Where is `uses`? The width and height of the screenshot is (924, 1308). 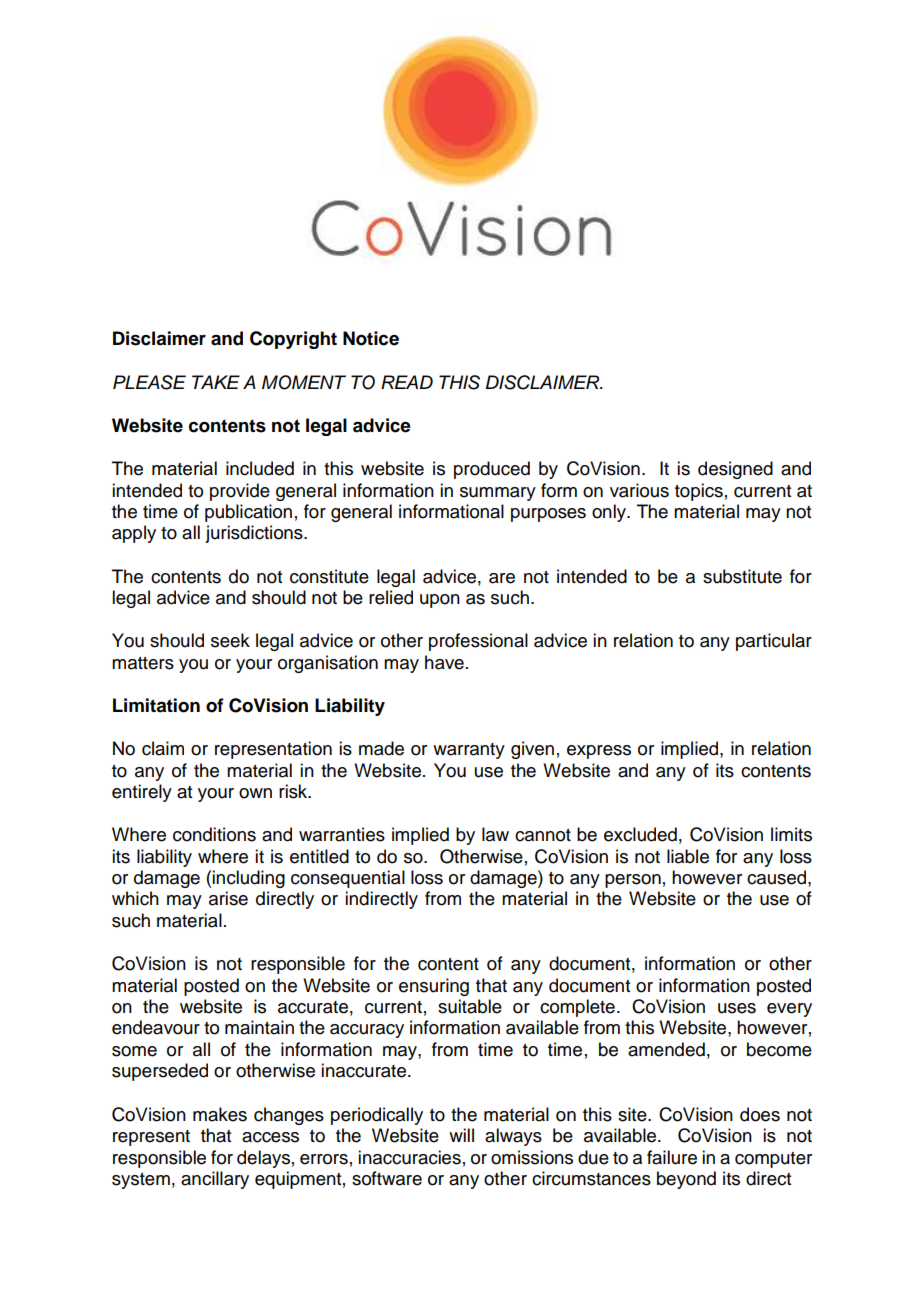 uses is located at coordinates (737, 1008).
